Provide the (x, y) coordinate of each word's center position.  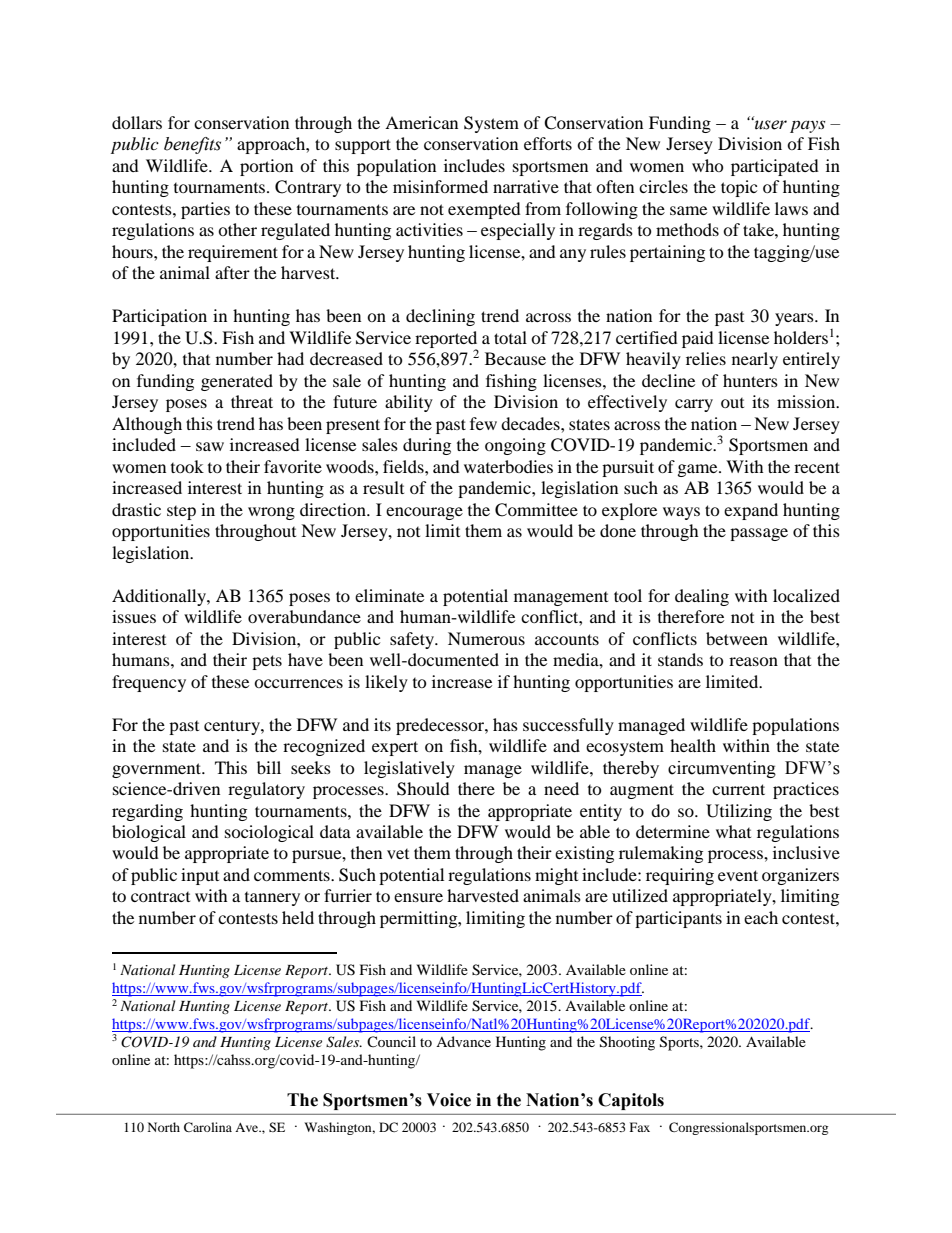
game (699, 470)
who (708, 165)
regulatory (266, 790)
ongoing (515, 446)
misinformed (440, 186)
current (738, 789)
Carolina (208, 1127)
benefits (192, 145)
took (187, 466)
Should (423, 789)
